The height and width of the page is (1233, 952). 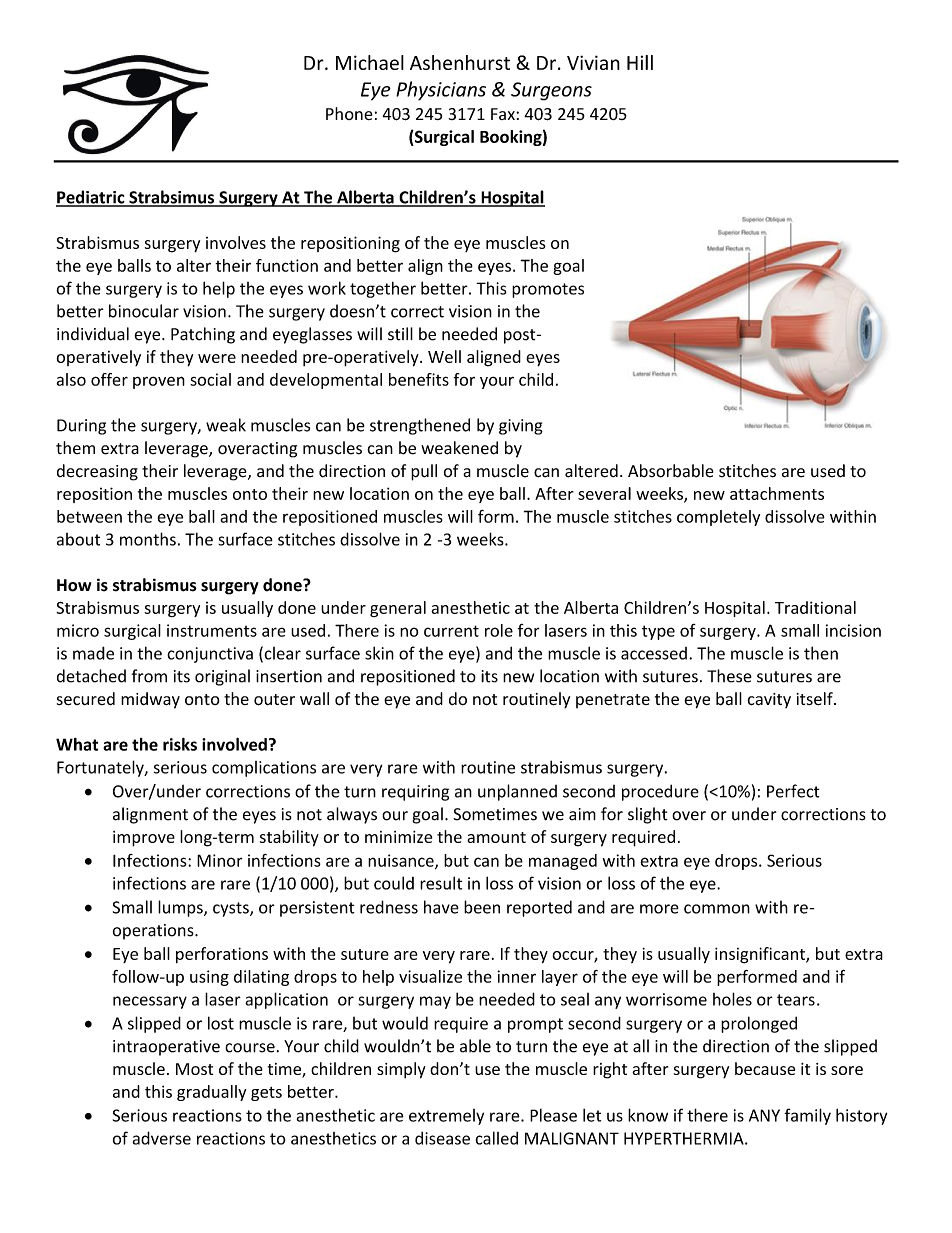 What do you see at coordinates (451, 631) in the page?
I see `current` at bounding box center [451, 631].
